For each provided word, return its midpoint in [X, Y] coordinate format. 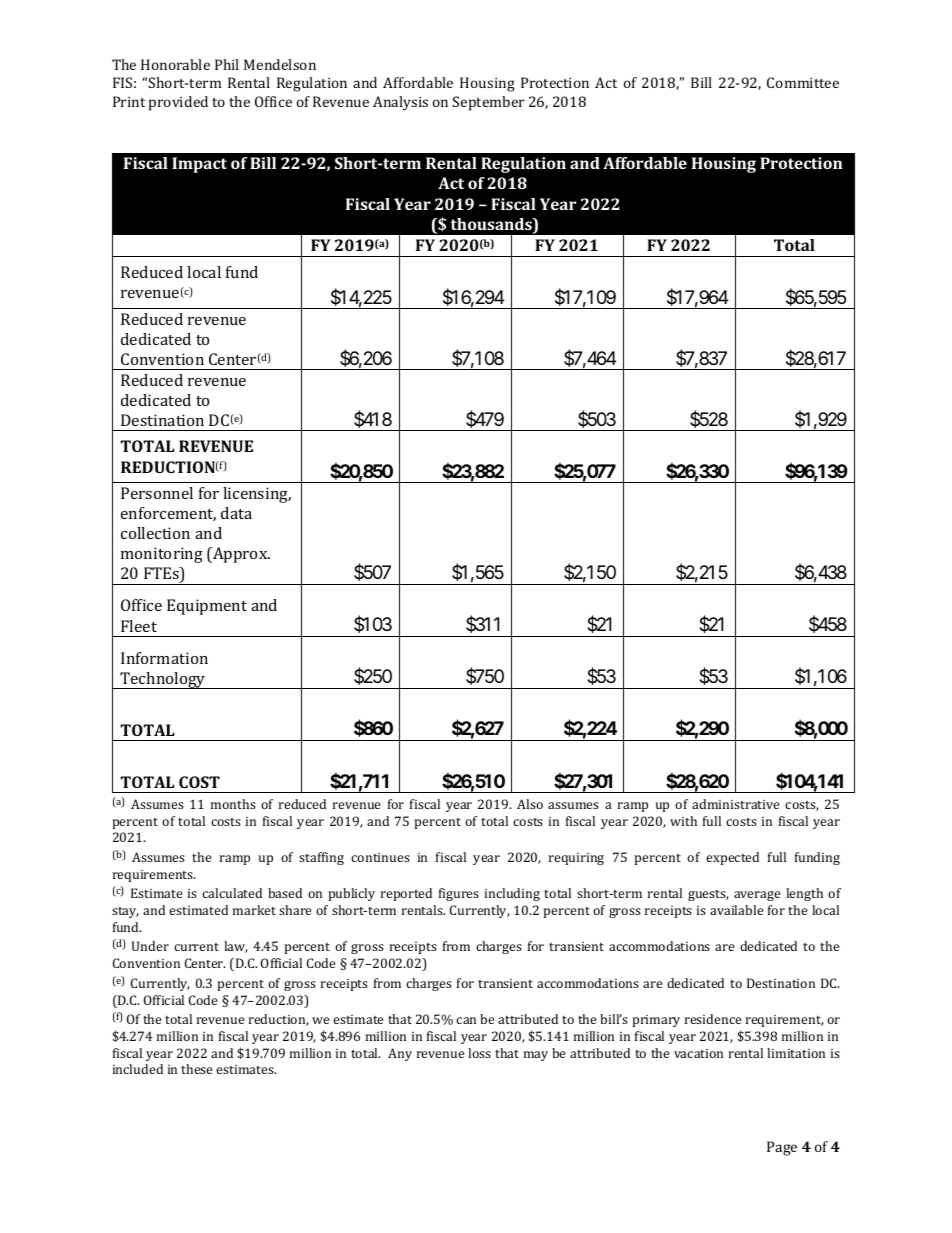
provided [178, 103]
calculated [232, 893]
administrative [735, 804]
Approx [240, 555]
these [196, 1069]
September [488, 103]
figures [459, 894]
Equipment [207, 607]
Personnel [157, 493]
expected [732, 858]
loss [479, 1053]
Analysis [400, 103]
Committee [803, 82]
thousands [492, 225]
